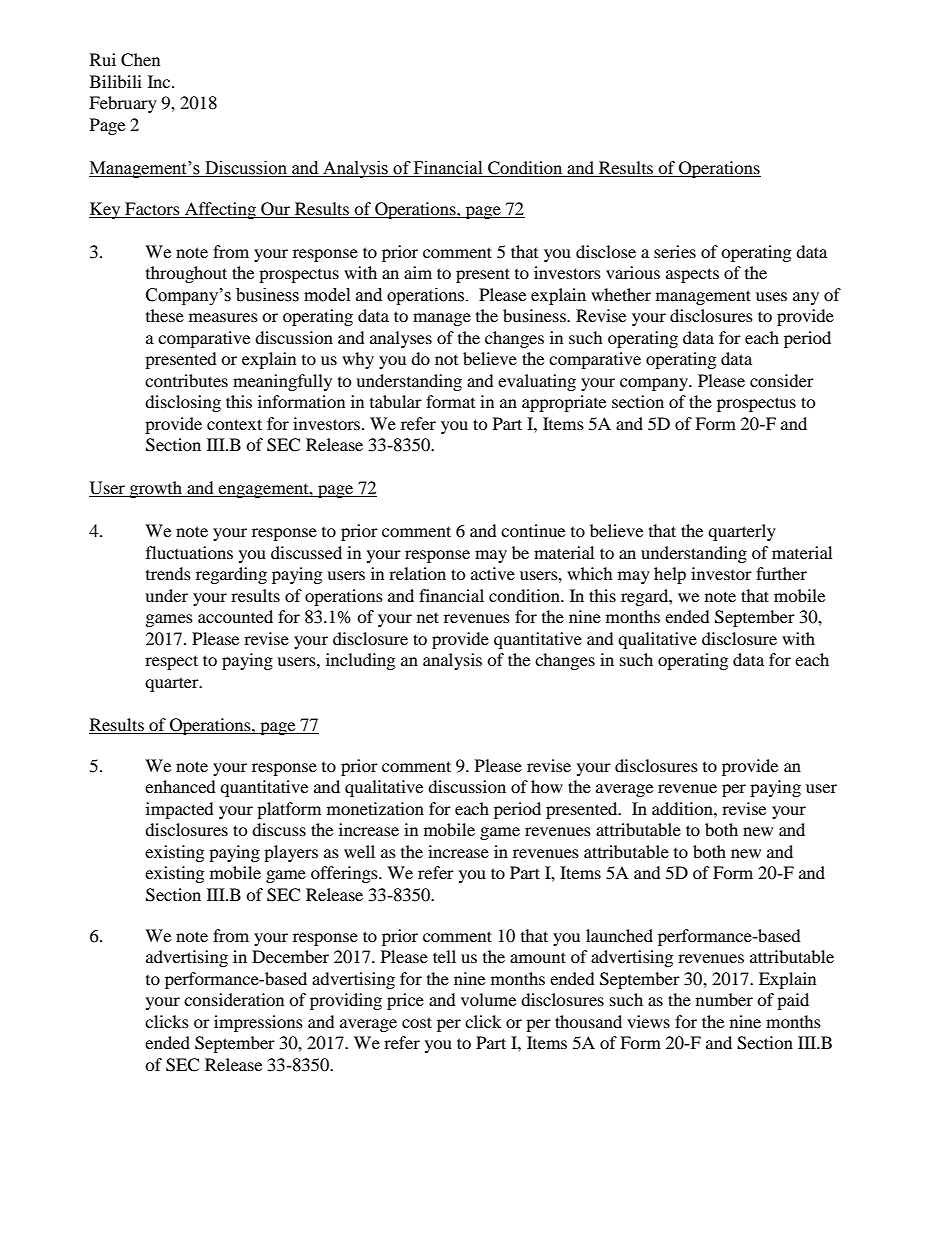 Image resolution: width=952 pixels, height=1233 pixels. What do you see at coordinates (189, 552) in the page?
I see `fluctuations` at bounding box center [189, 552].
